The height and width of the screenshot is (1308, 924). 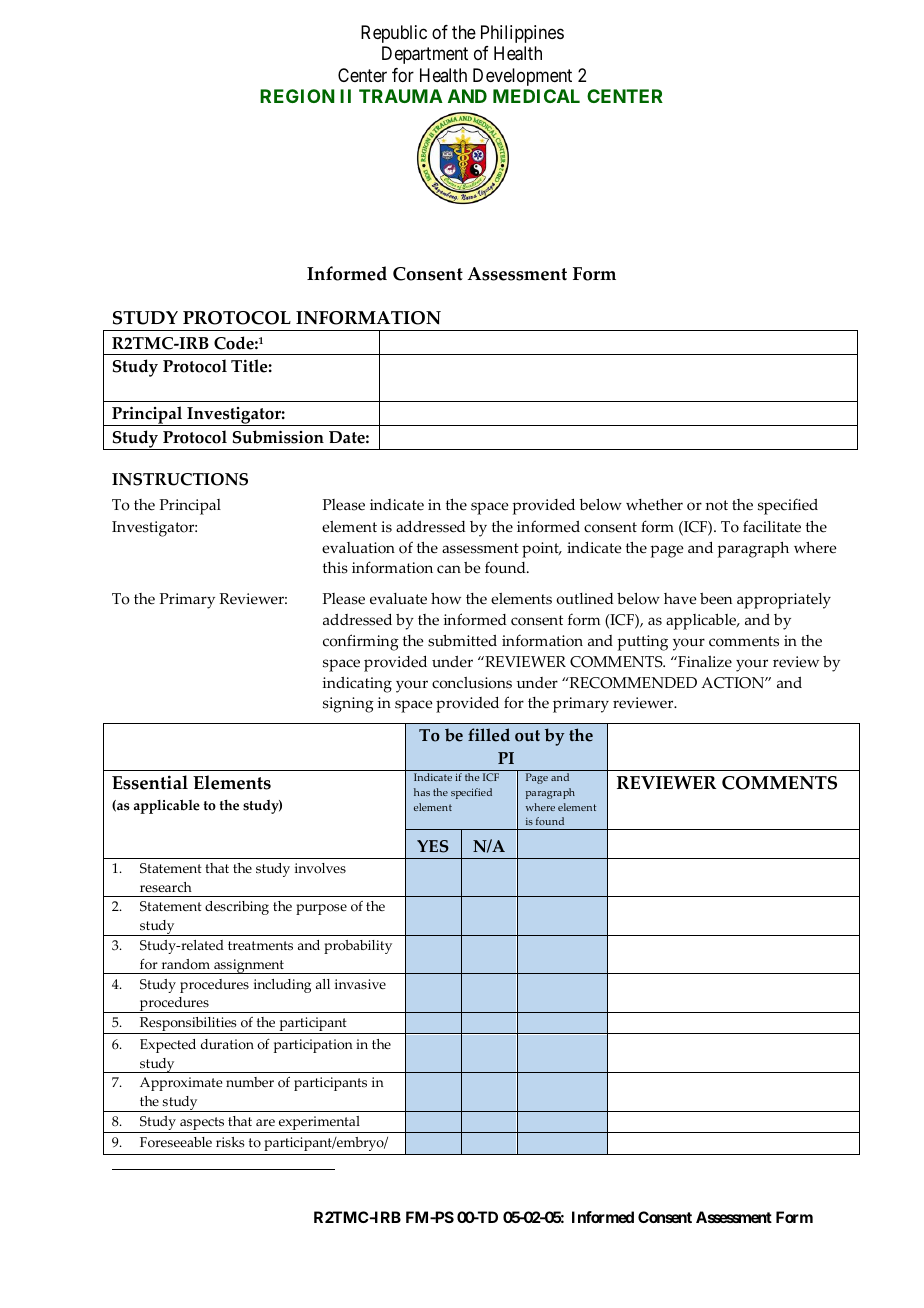 I want to click on been, so click(x=716, y=599).
